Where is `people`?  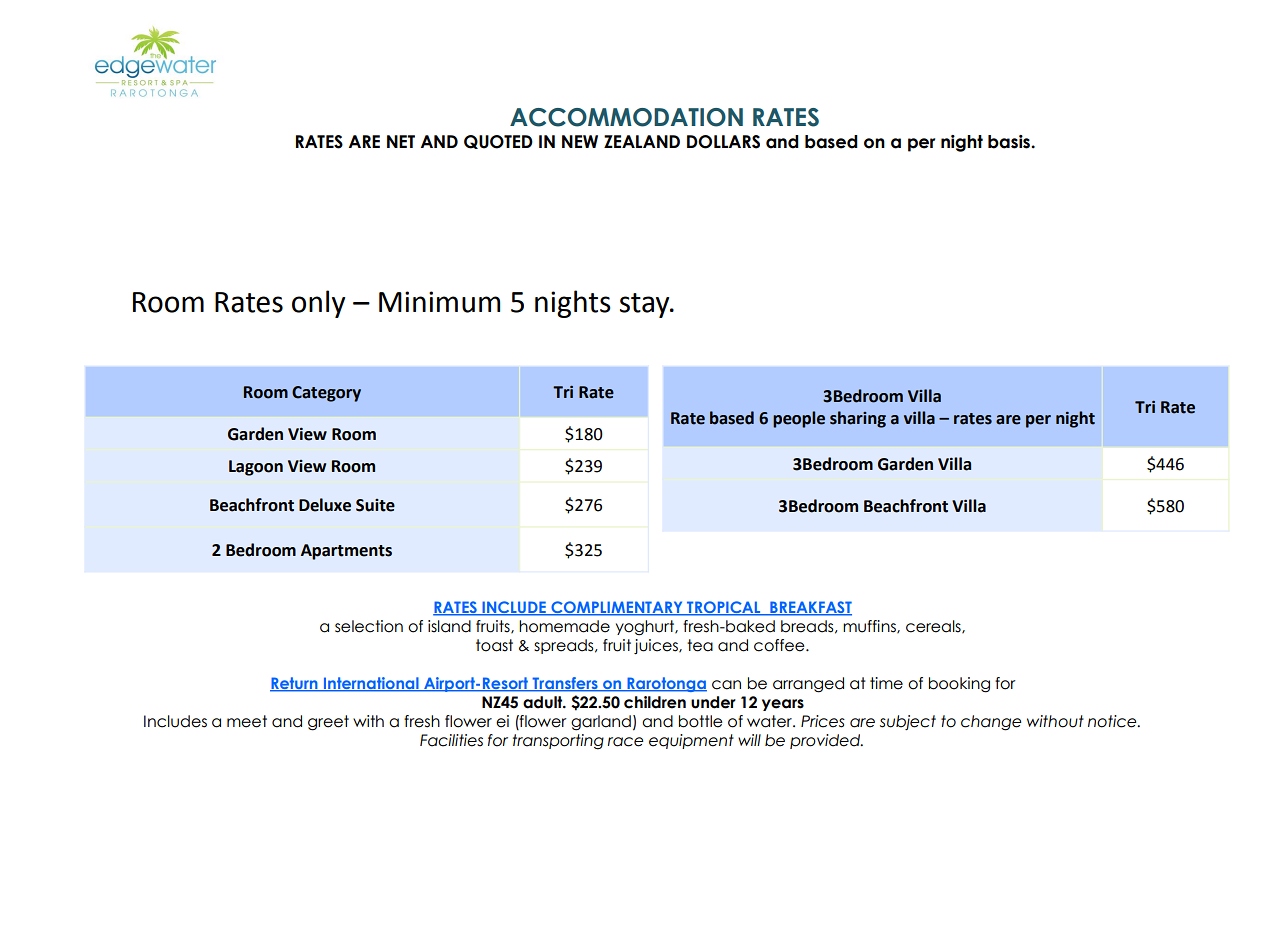 people is located at coordinates (799, 419).
